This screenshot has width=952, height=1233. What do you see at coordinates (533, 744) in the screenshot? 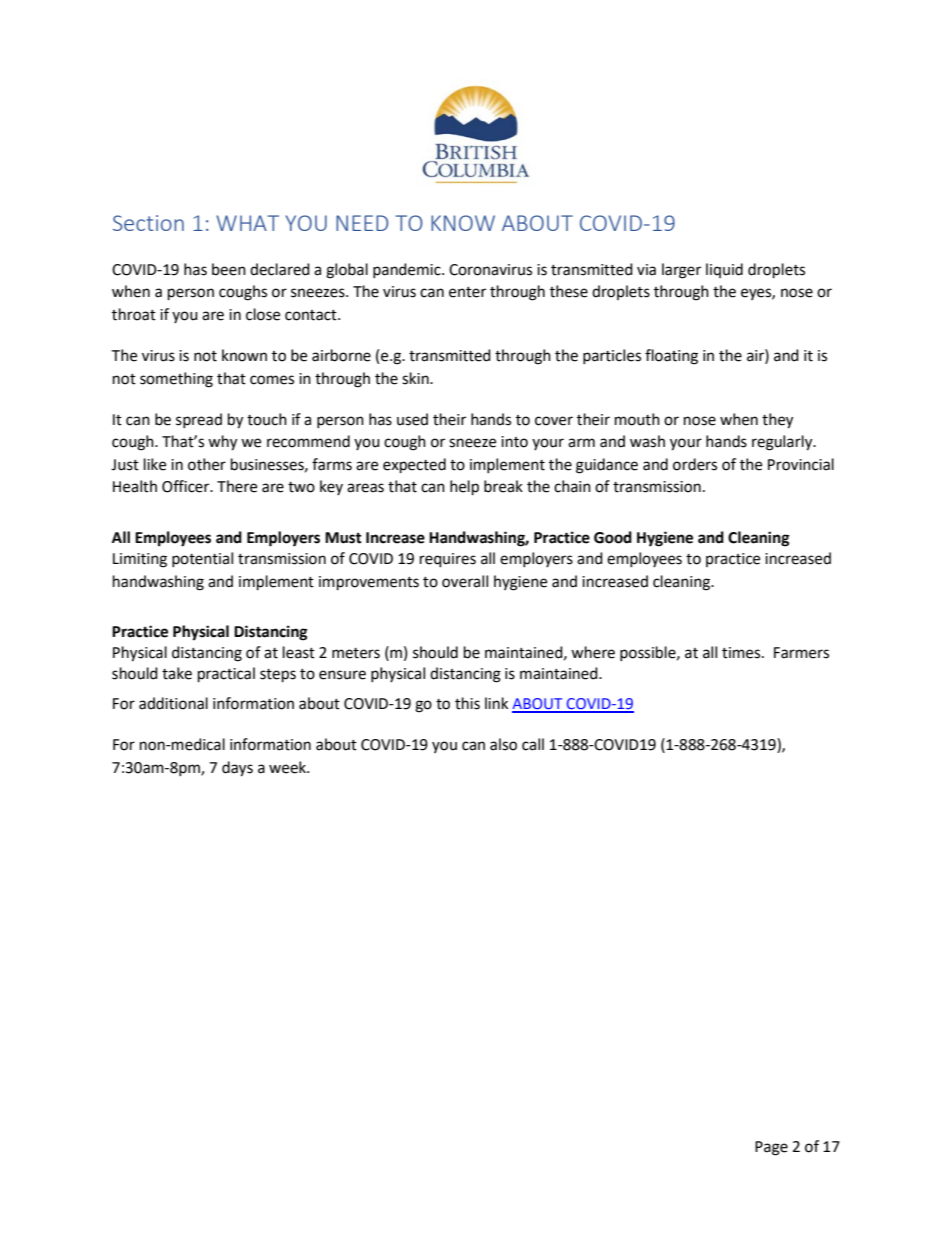
I see `call` at bounding box center [533, 744].
